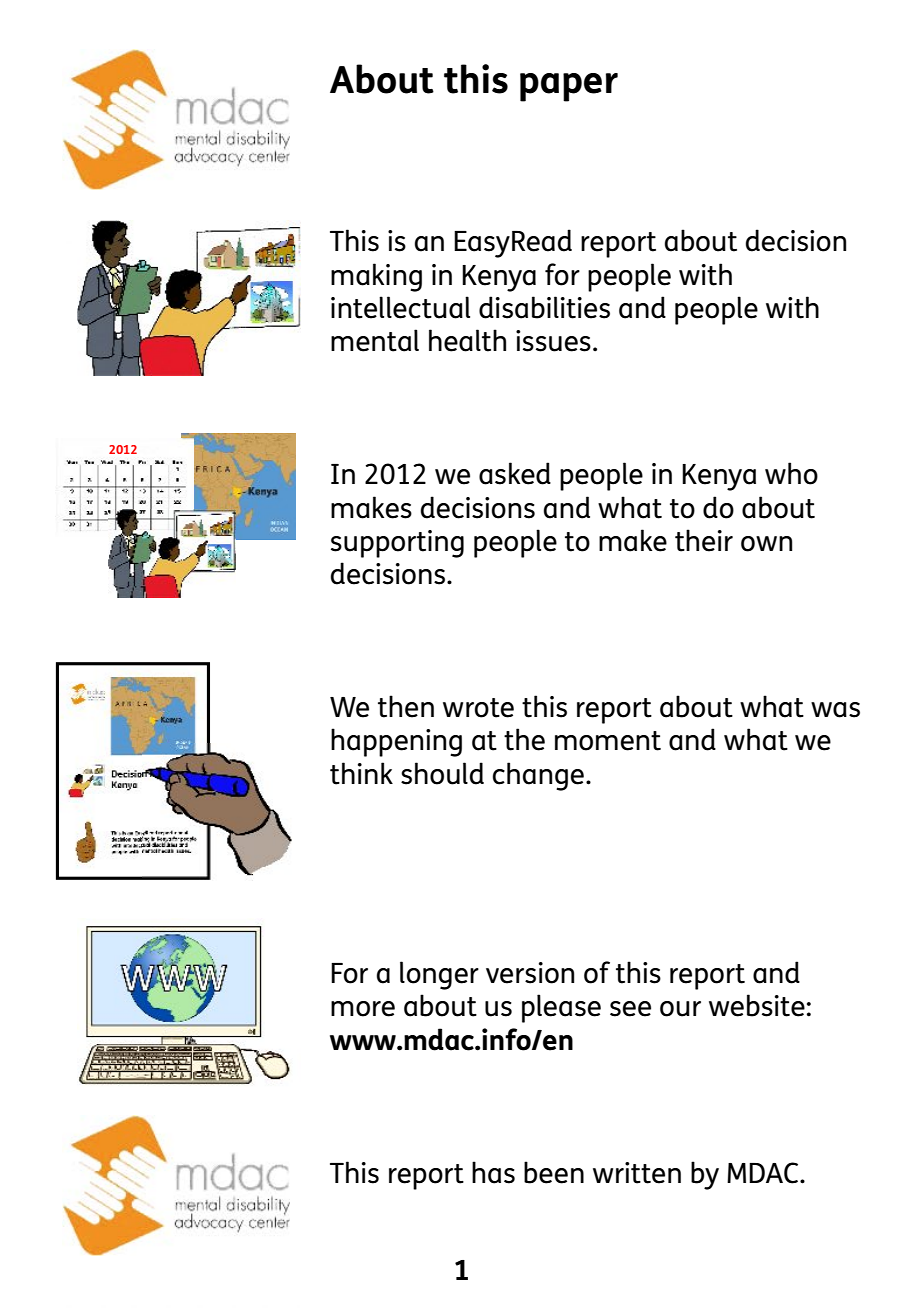 The image size is (924, 1308). Describe the element at coordinates (515, 473) in the image. I see `asked` at that location.
